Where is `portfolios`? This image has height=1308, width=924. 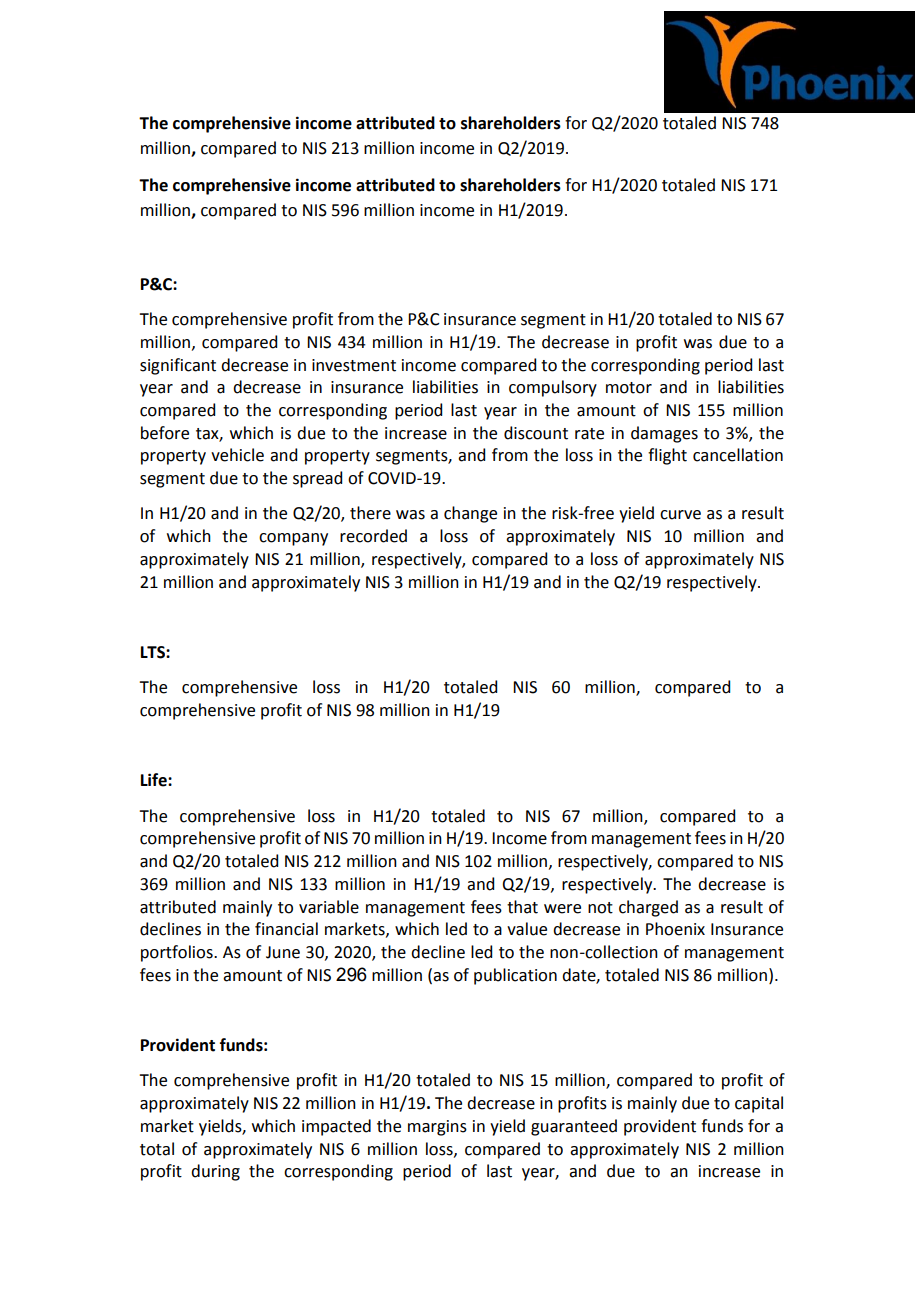
portfolios is located at coordinates (178, 953).
